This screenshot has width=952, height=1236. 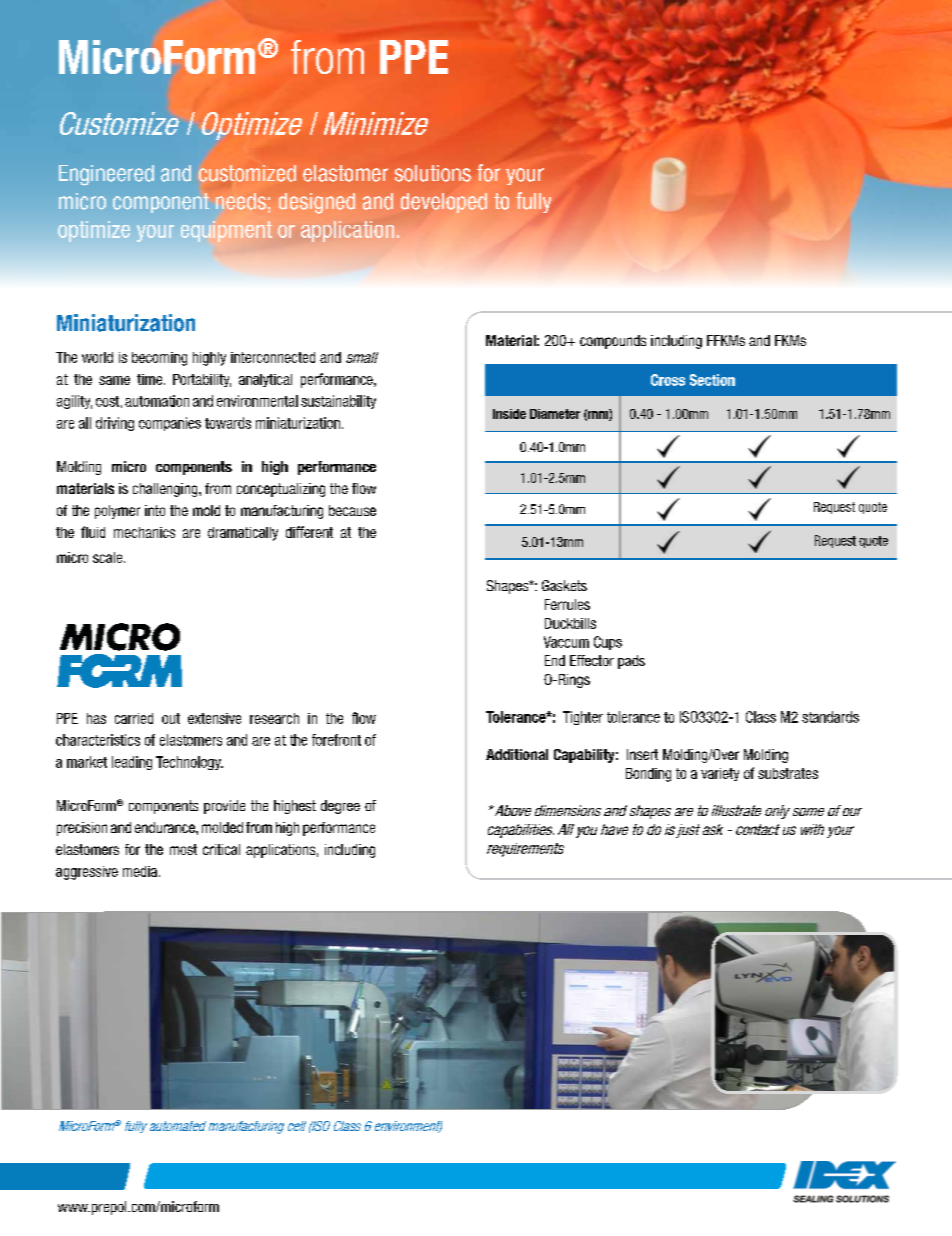 What do you see at coordinates (830, 717) in the screenshot?
I see `standards` at bounding box center [830, 717].
